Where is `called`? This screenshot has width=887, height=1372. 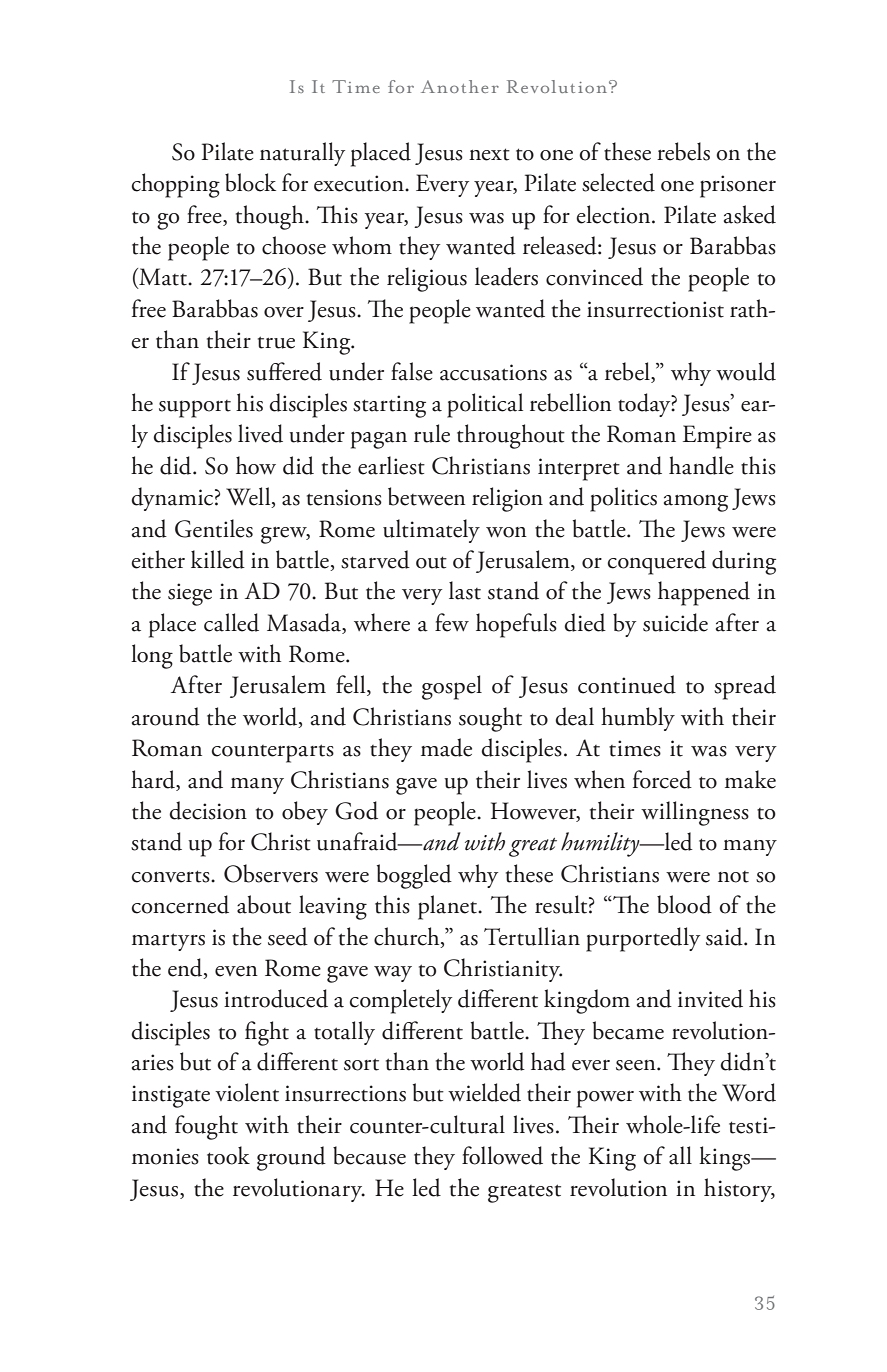 called is located at coordinates (231, 622).
